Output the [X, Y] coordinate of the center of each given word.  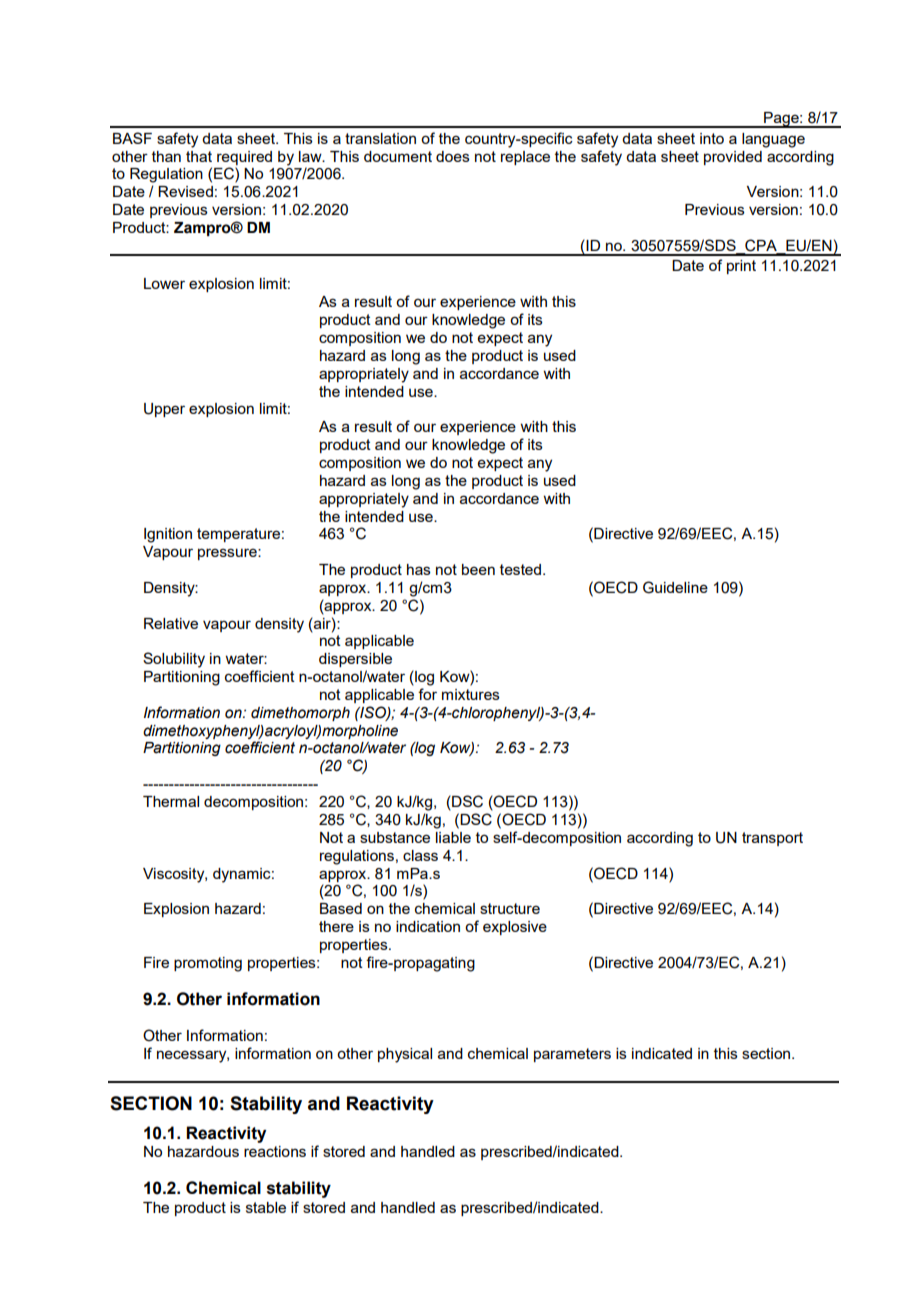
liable [453, 837]
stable [266, 1207]
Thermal [171, 801]
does [453, 156]
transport [772, 839]
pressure [228, 554]
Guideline [675, 587]
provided [733, 158]
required [244, 158]
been [478, 569]
